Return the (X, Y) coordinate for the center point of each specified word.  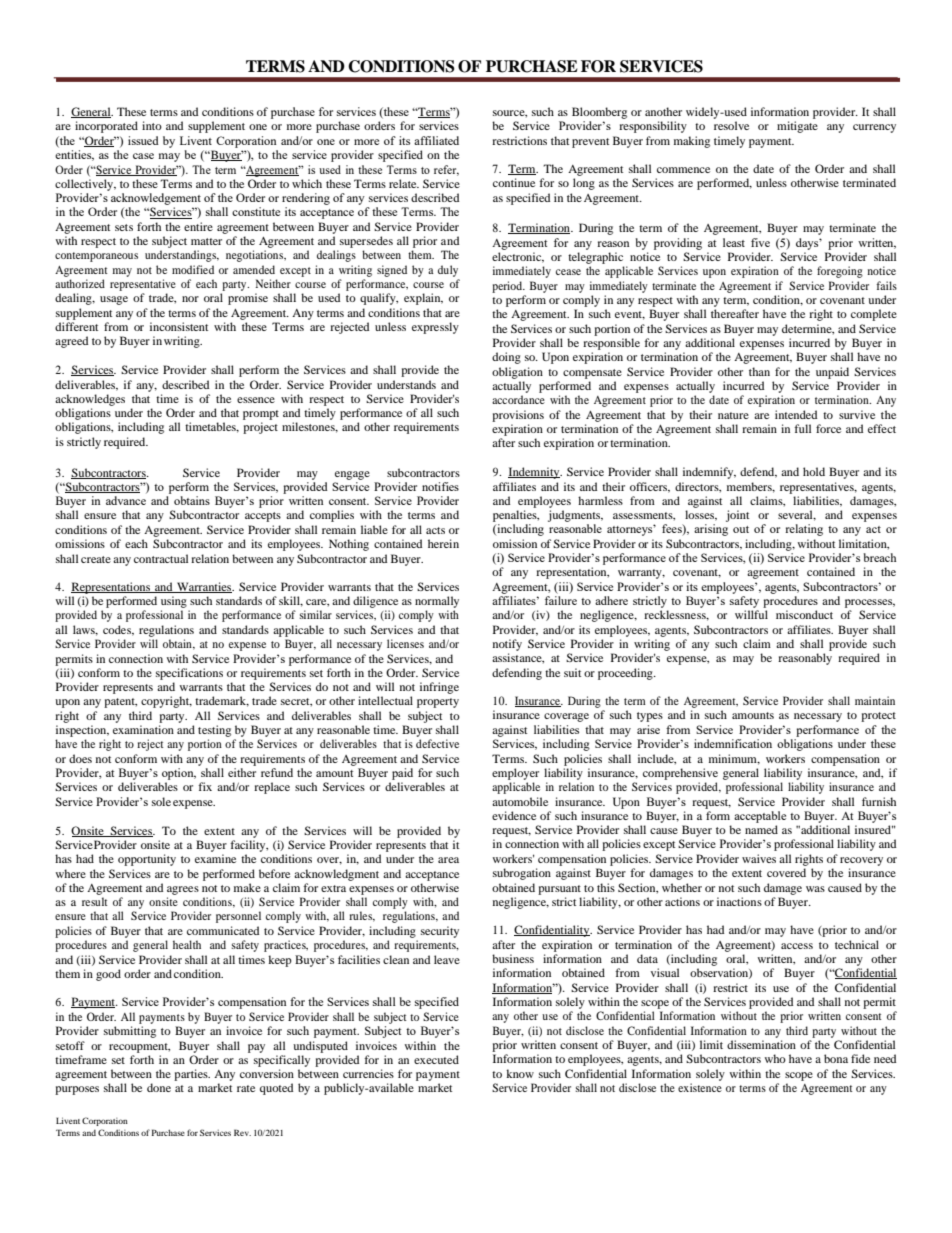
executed (436, 1059)
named (761, 829)
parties (192, 1075)
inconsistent (179, 326)
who (775, 1058)
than (759, 371)
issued (143, 140)
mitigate (797, 127)
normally (437, 602)
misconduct (804, 614)
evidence (514, 815)
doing (506, 358)
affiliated (436, 140)
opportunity (147, 860)
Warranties (204, 587)
